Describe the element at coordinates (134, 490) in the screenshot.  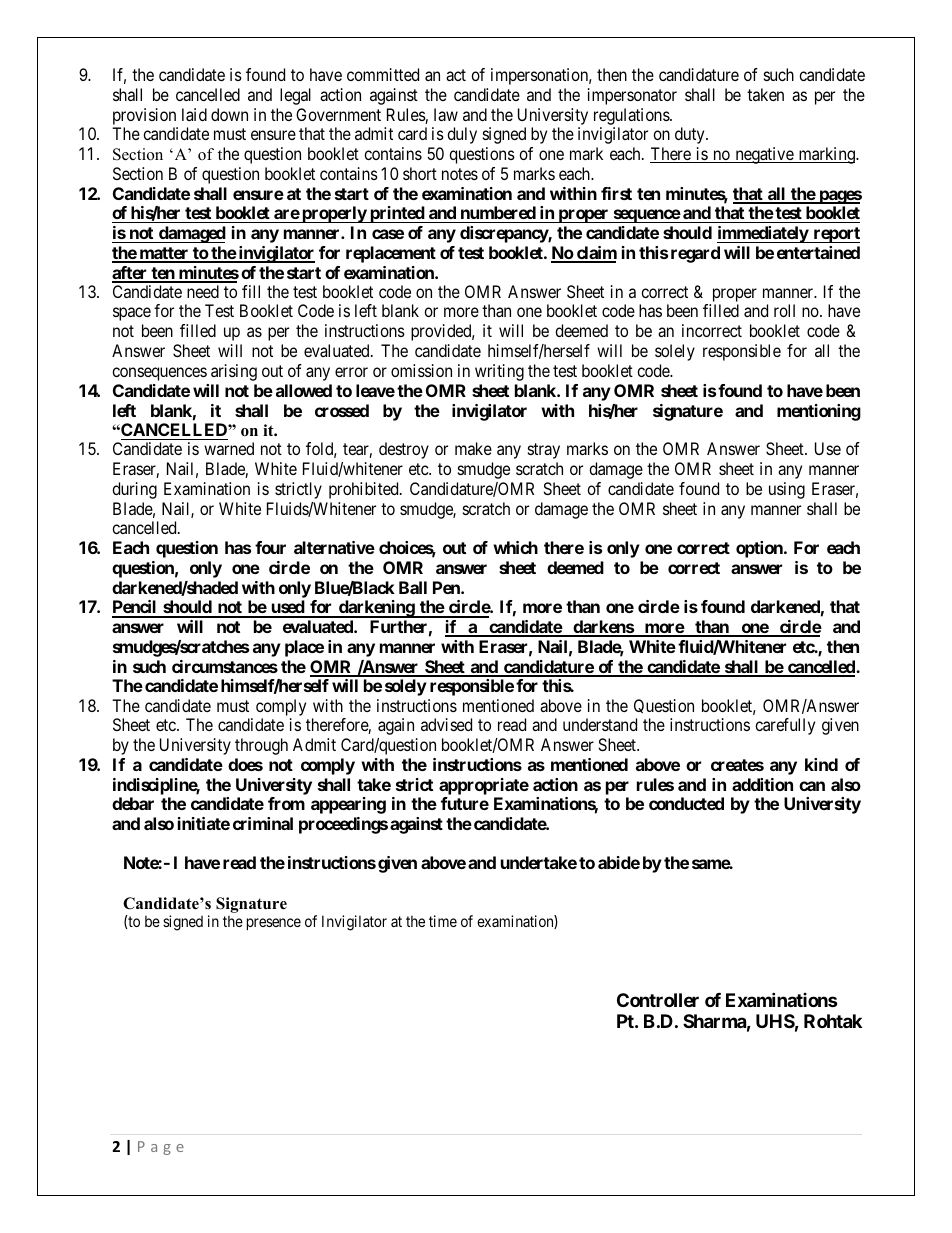
I see `during` at that location.
